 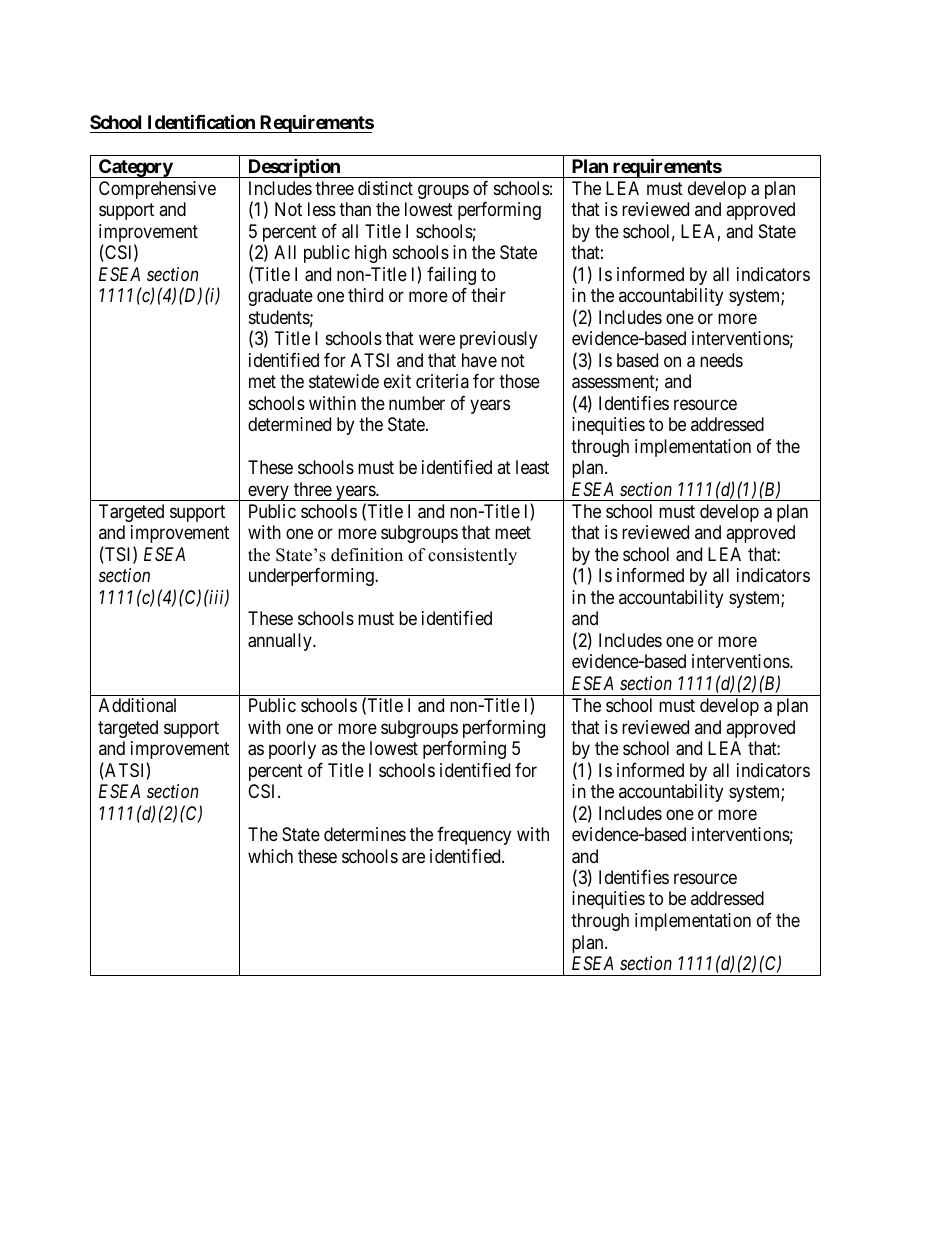 What do you see at coordinates (201, 121) in the screenshot?
I see `Identification` at bounding box center [201, 121].
